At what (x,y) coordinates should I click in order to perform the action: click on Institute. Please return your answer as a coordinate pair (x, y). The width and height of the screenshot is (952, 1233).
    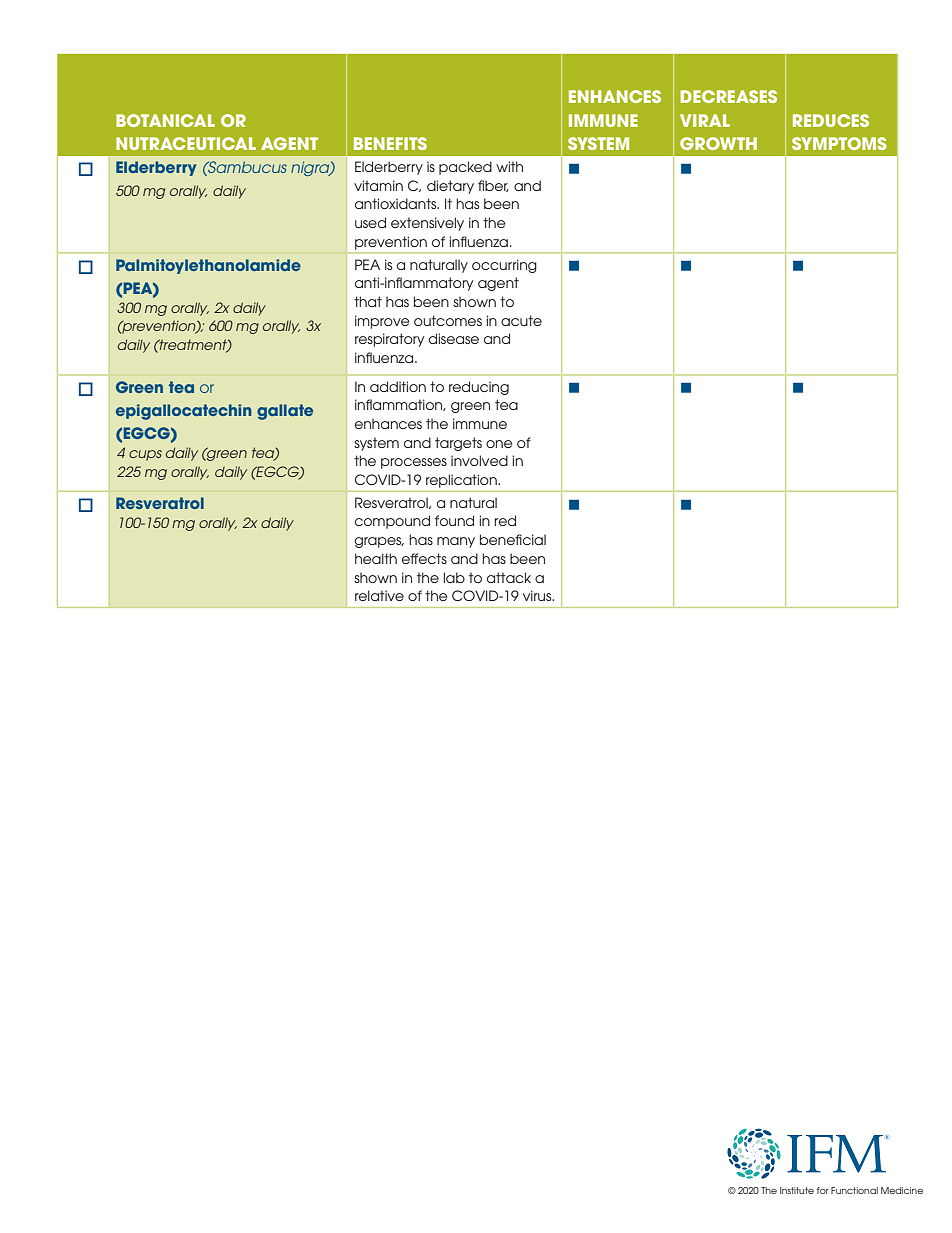
    Looking at the image, I should click on (797, 1190).
